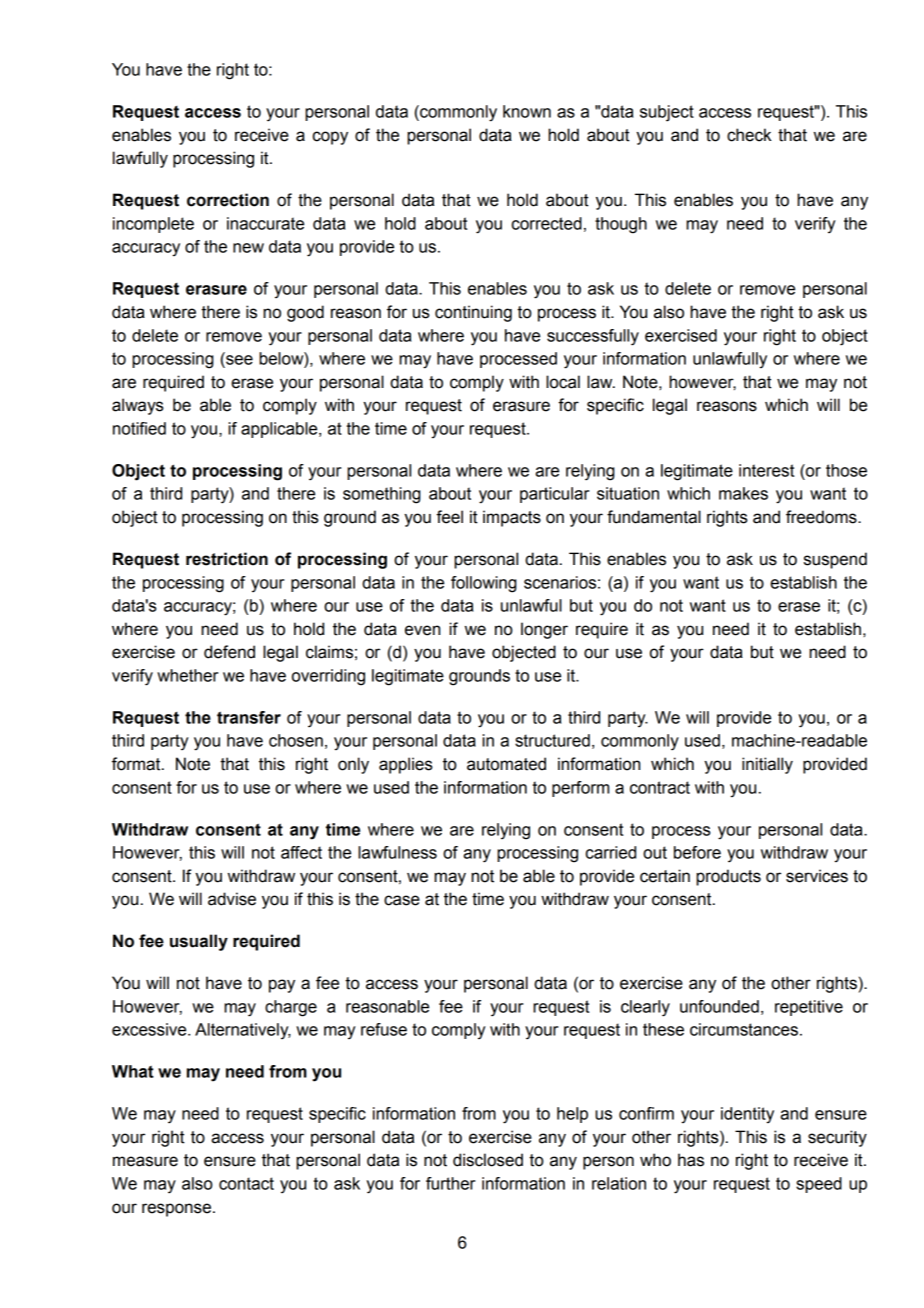 This screenshot has height=1308, width=924. I want to click on initially, so click(767, 765).
